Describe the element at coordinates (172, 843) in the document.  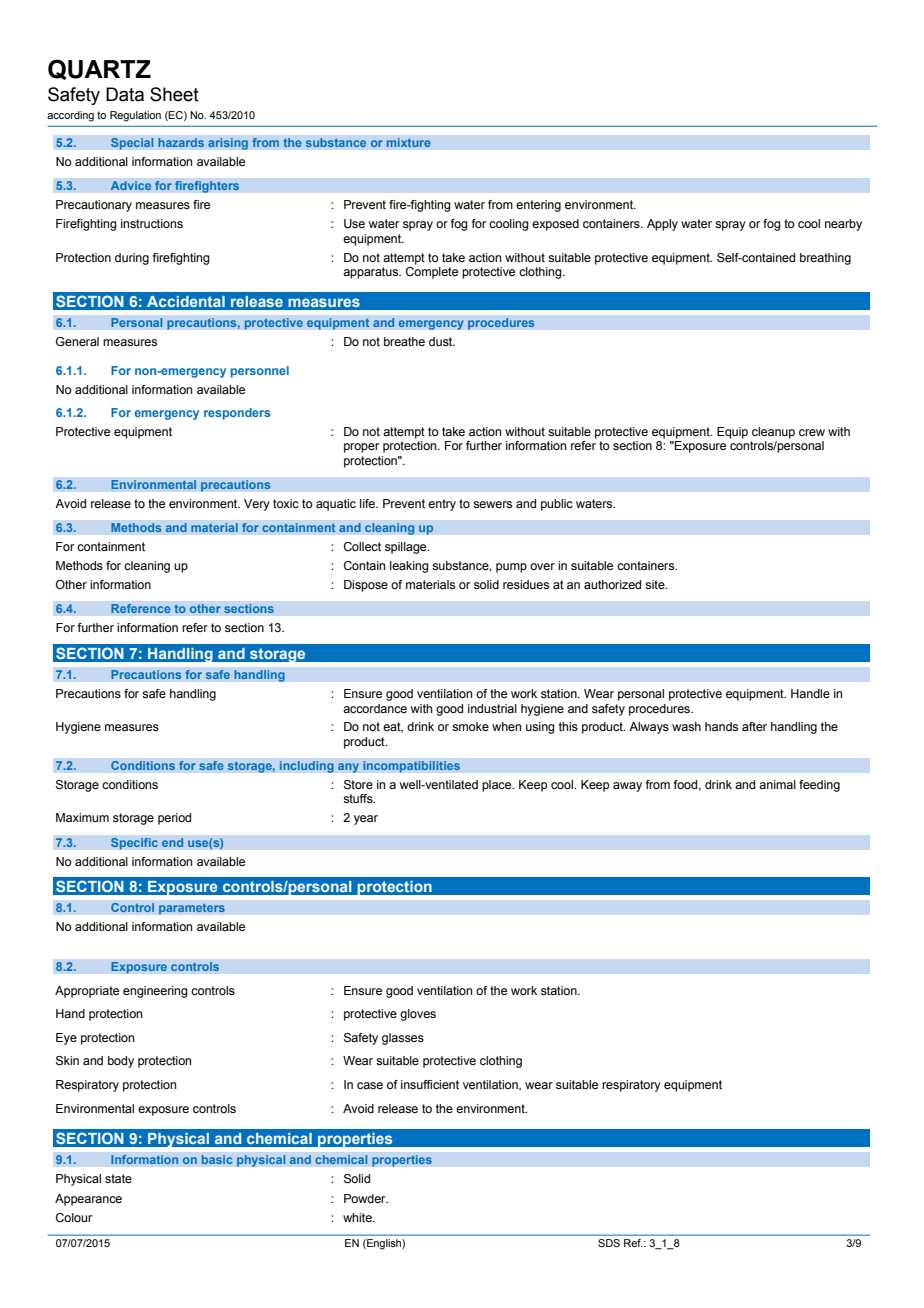
I see `end` at that location.
